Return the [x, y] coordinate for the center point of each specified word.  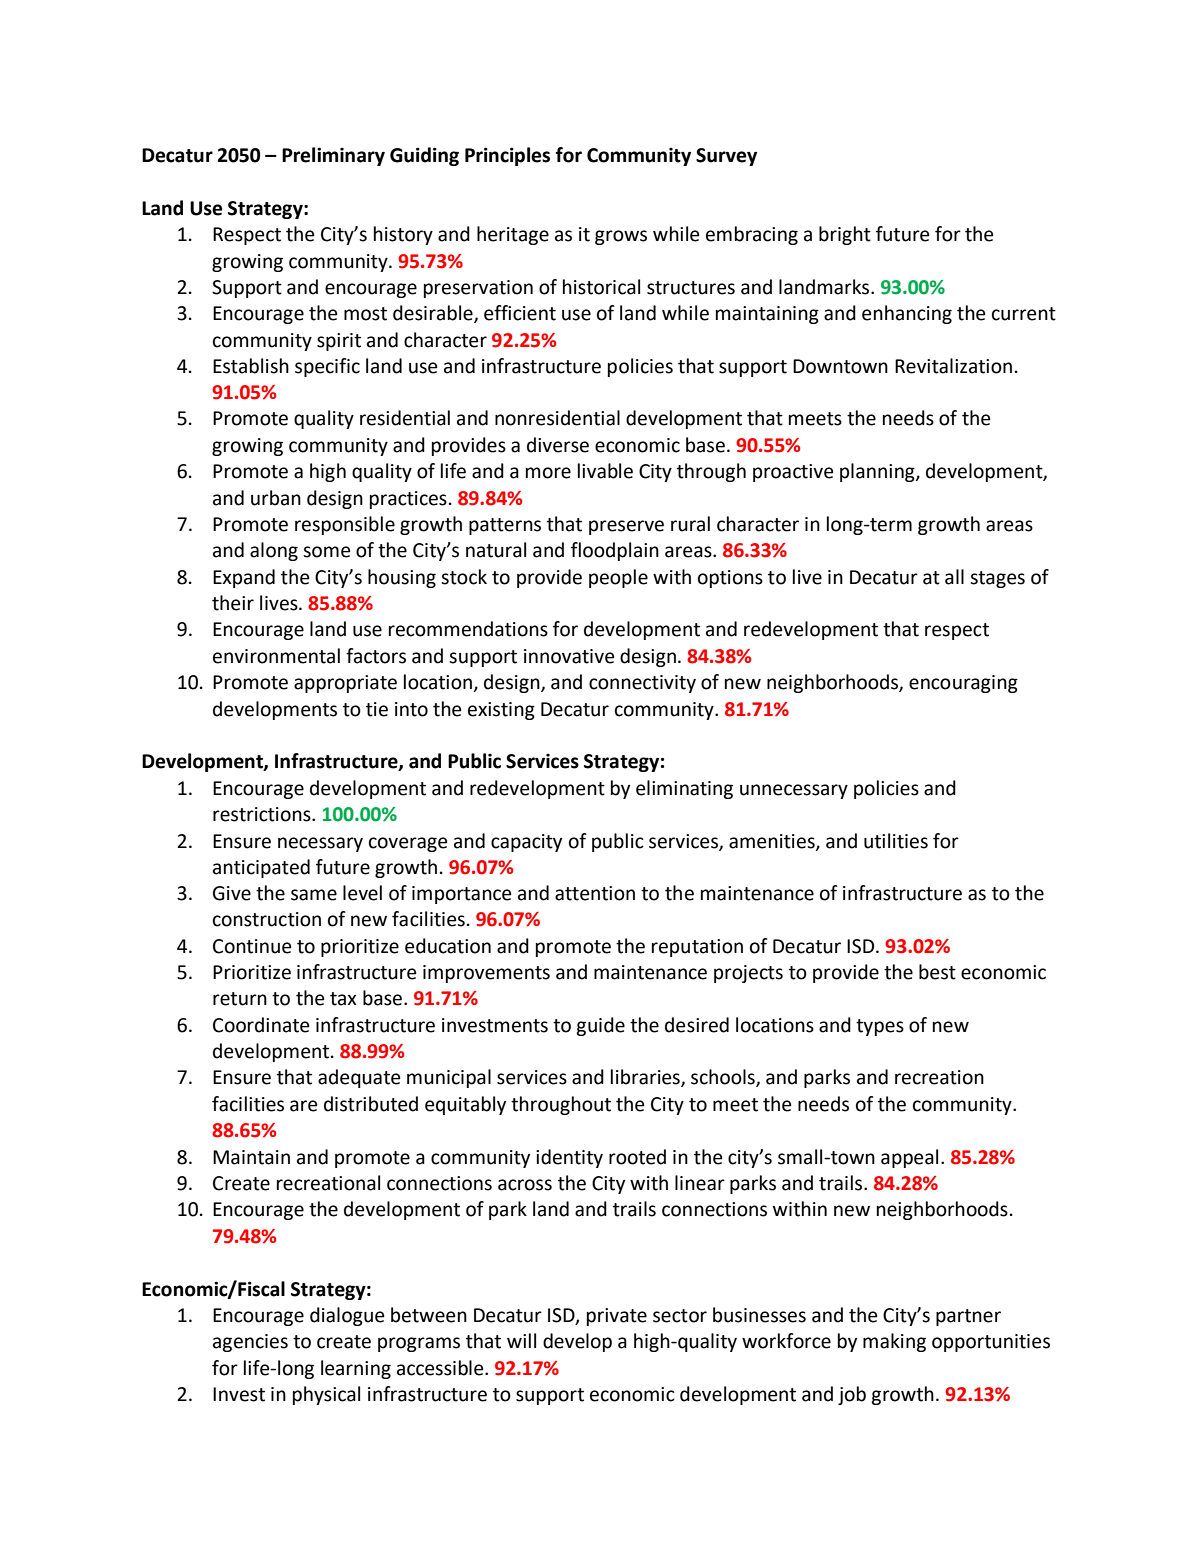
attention [595, 893]
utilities [896, 841]
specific [327, 367]
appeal [909, 1158]
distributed [371, 1104]
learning [356, 1369]
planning [878, 472]
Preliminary [333, 156]
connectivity [642, 684]
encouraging [963, 684]
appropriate [345, 684]
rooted [637, 1157]
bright [845, 235]
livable [605, 471]
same [314, 895]
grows [621, 237]
